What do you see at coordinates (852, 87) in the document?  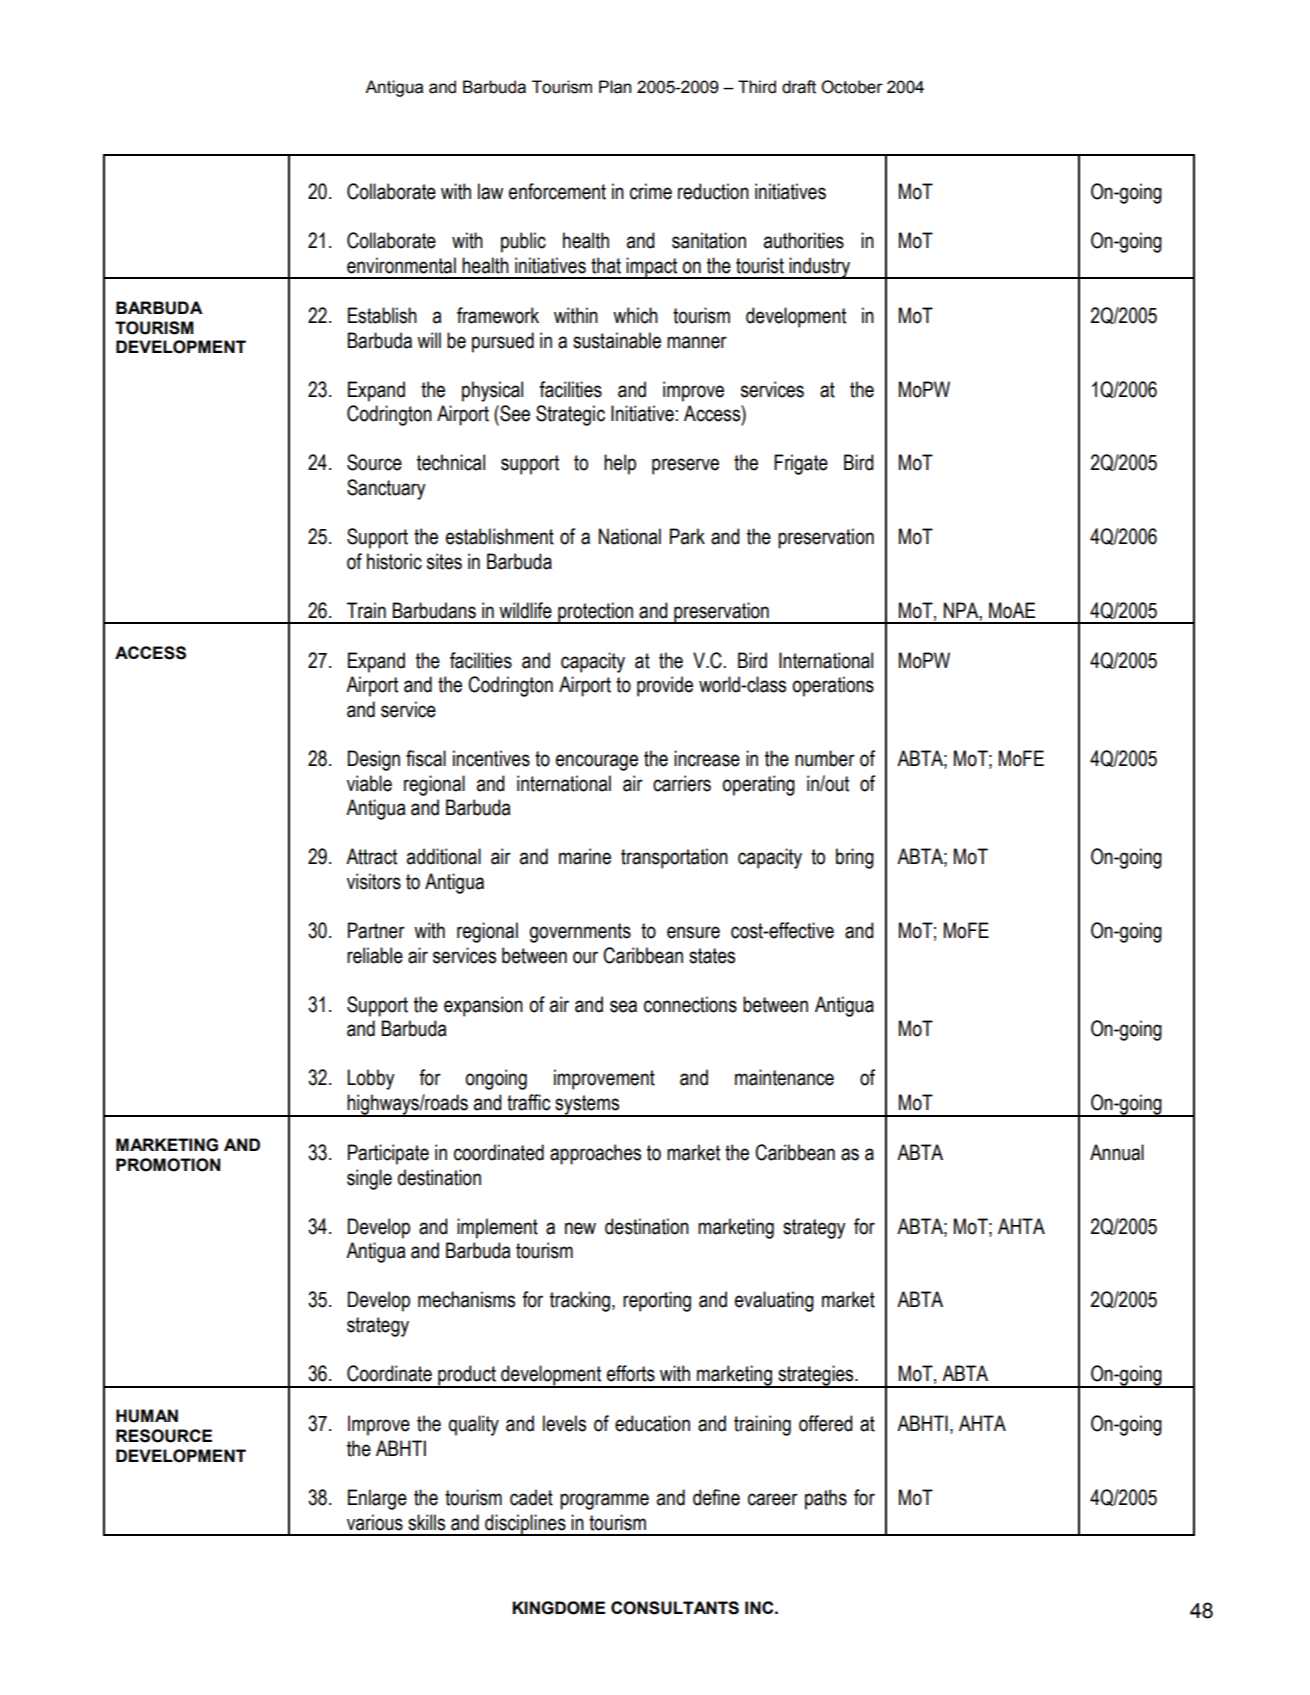 I see `October` at bounding box center [852, 87].
